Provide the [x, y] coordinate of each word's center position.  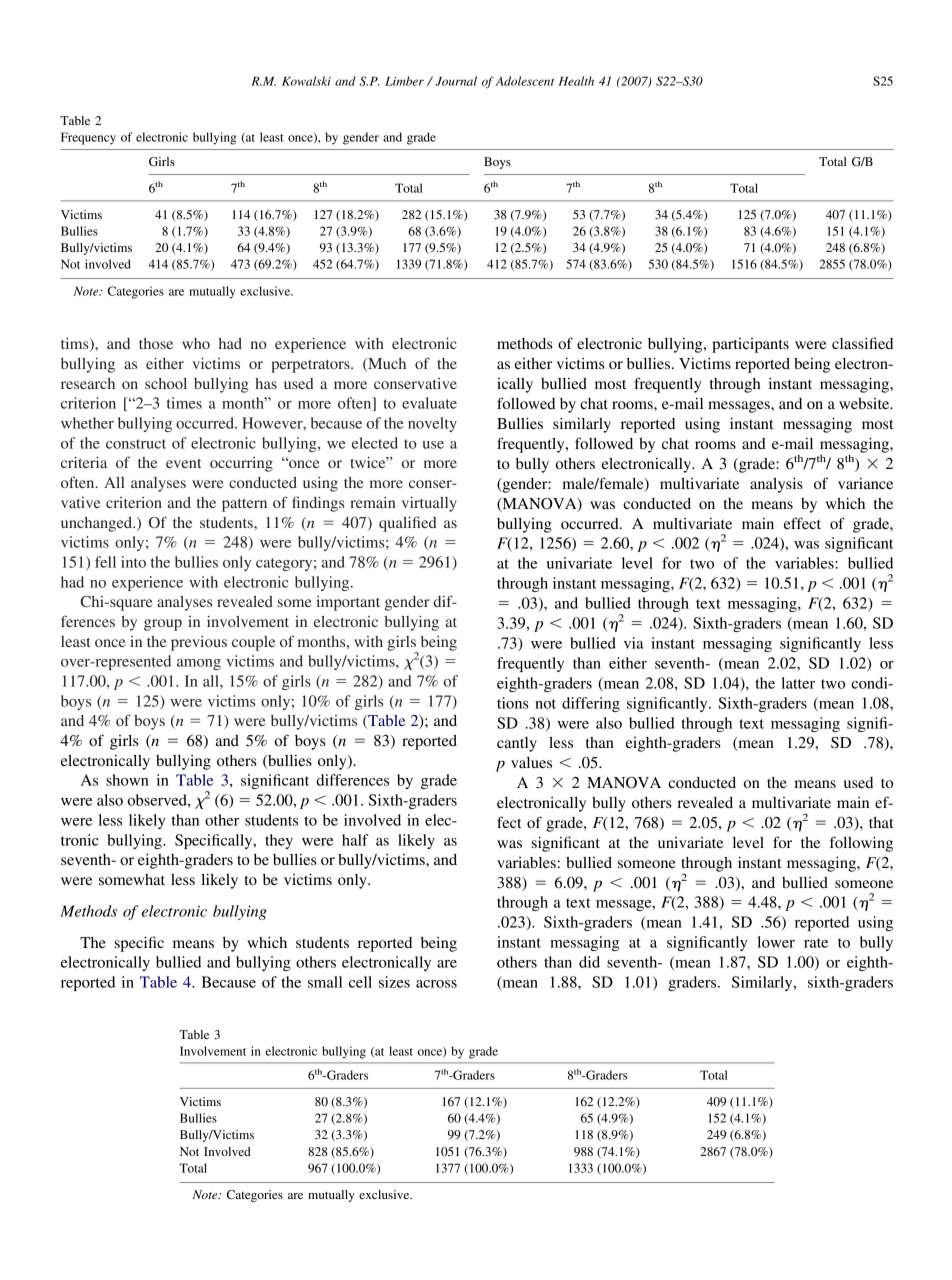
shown [127, 780]
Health [576, 81]
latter [798, 683]
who [196, 343]
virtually [429, 504]
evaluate [429, 403]
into [133, 562]
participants [750, 345]
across [436, 984]
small [325, 982]
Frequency [88, 138]
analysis [776, 485]
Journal [456, 81]
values [531, 762]
